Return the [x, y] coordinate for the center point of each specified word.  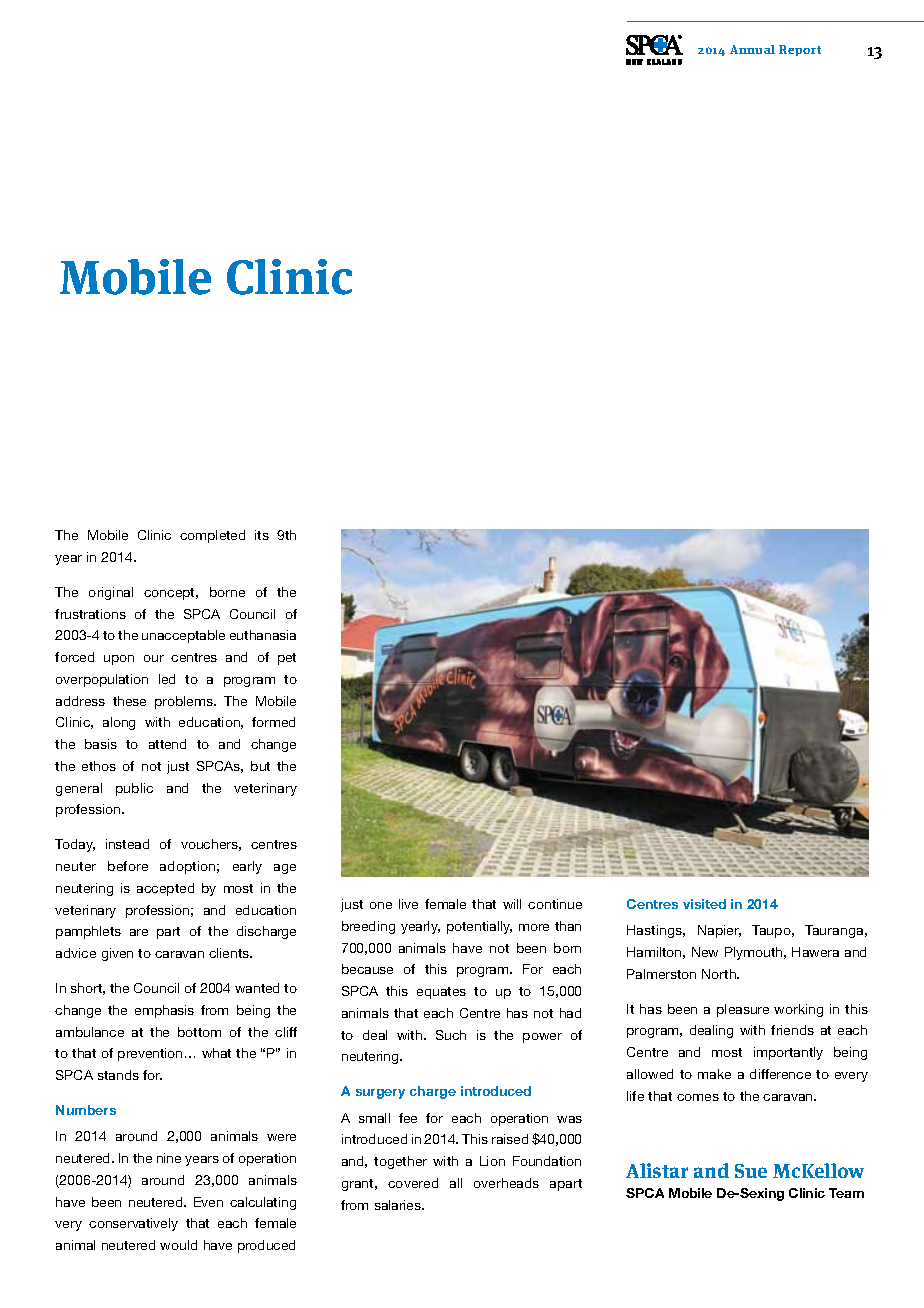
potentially [479, 927]
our [154, 658]
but [260, 766]
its [262, 535]
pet [287, 659]
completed [212, 536]
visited [704, 904]
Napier [719, 931]
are [139, 932]
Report [800, 50]
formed [273, 722]
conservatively [133, 1224]
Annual [752, 49]
